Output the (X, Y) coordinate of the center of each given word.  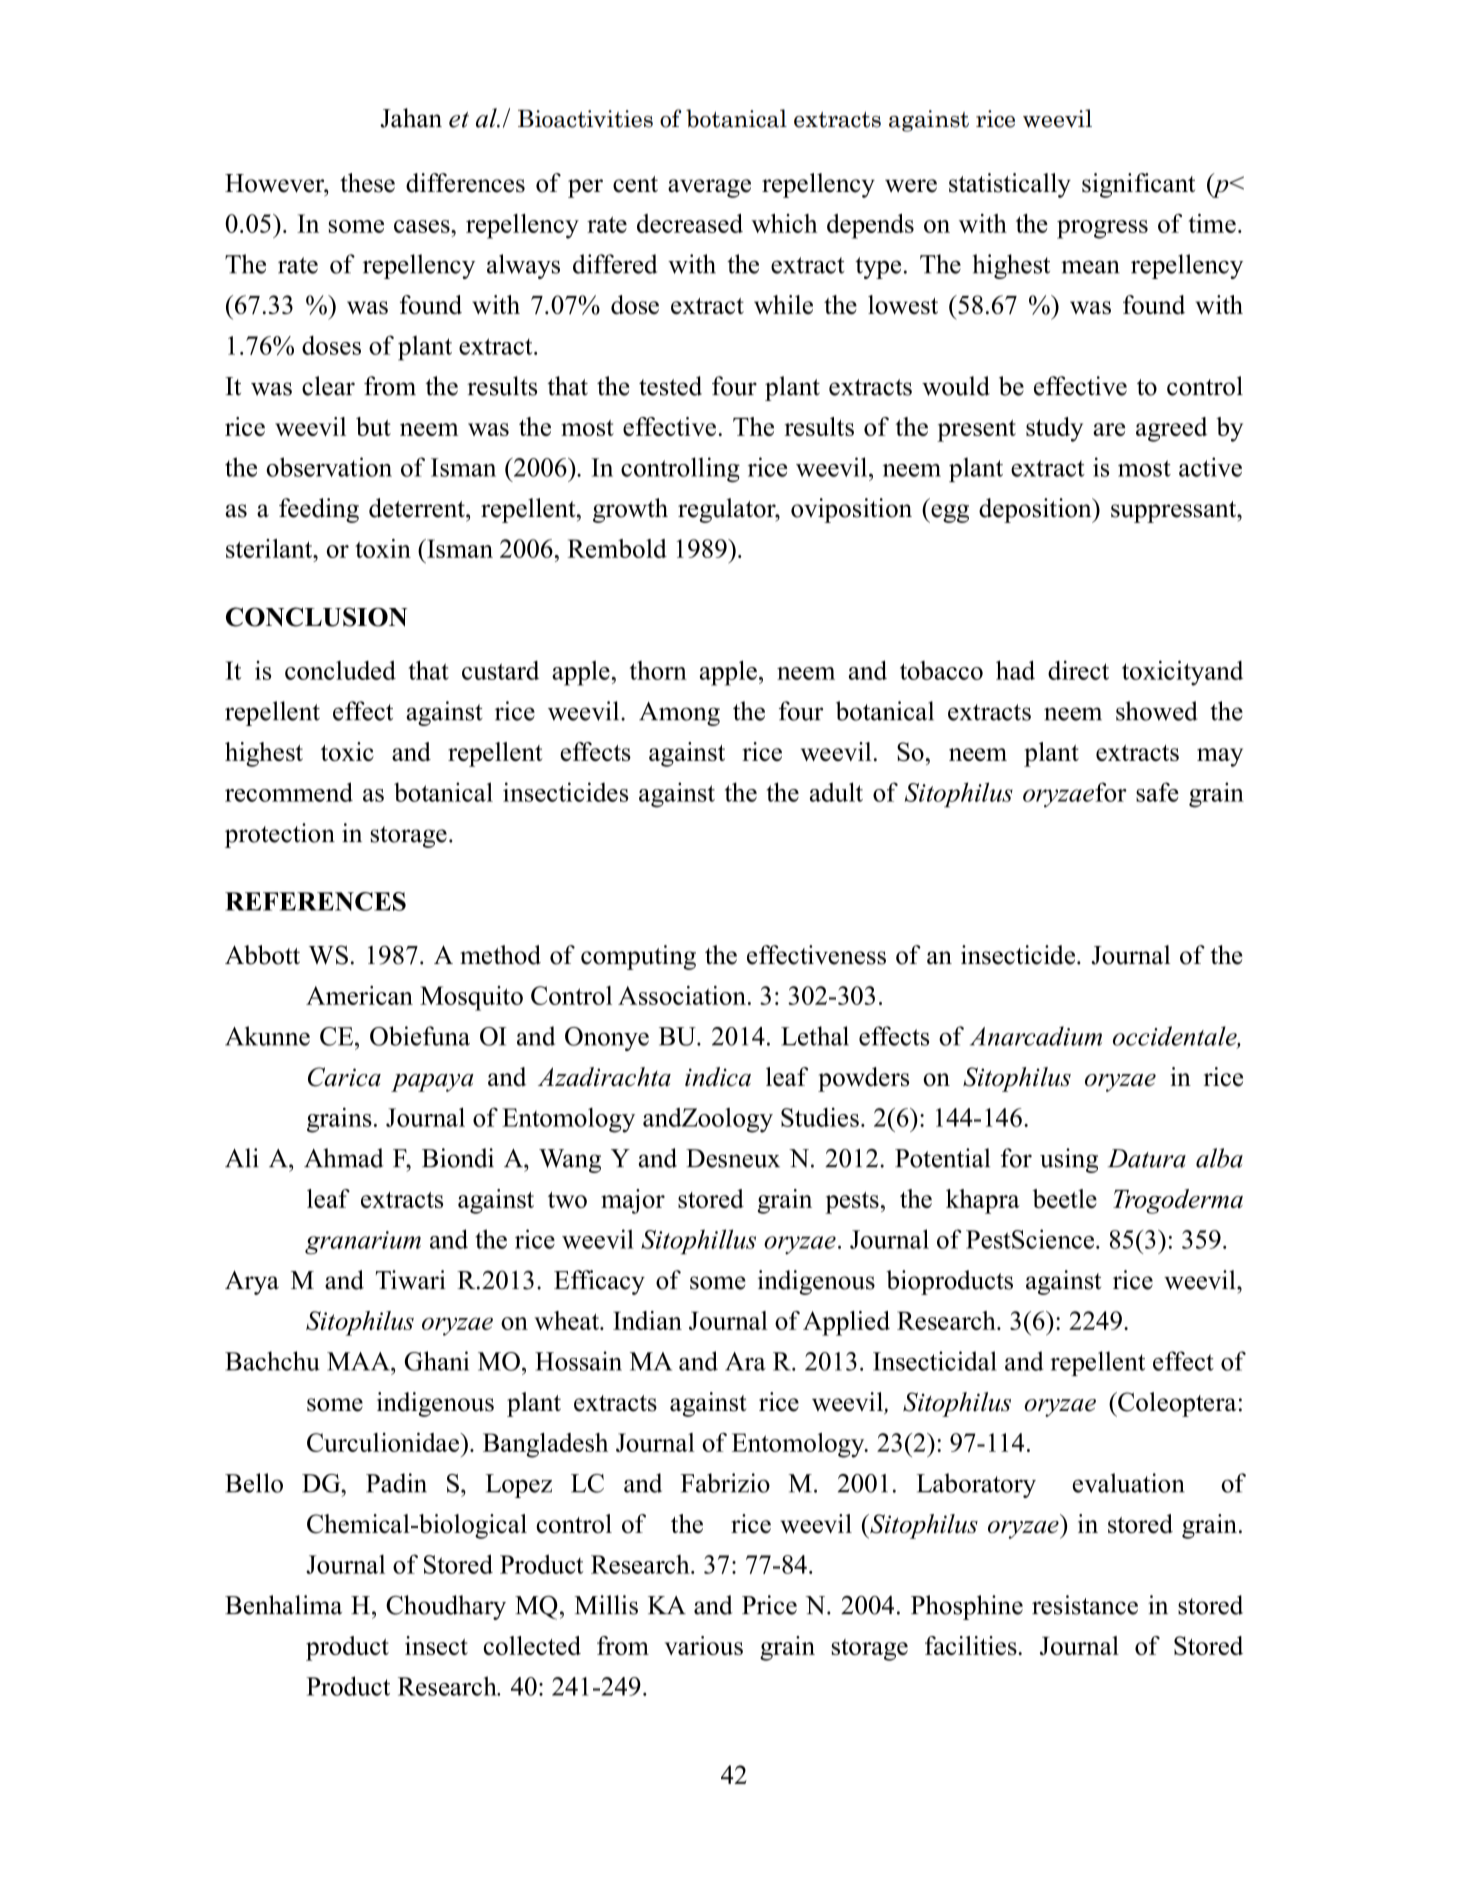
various (704, 1645)
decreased (690, 223)
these (367, 183)
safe (1157, 792)
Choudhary (446, 1607)
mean (1090, 267)
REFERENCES (315, 901)
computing (638, 957)
